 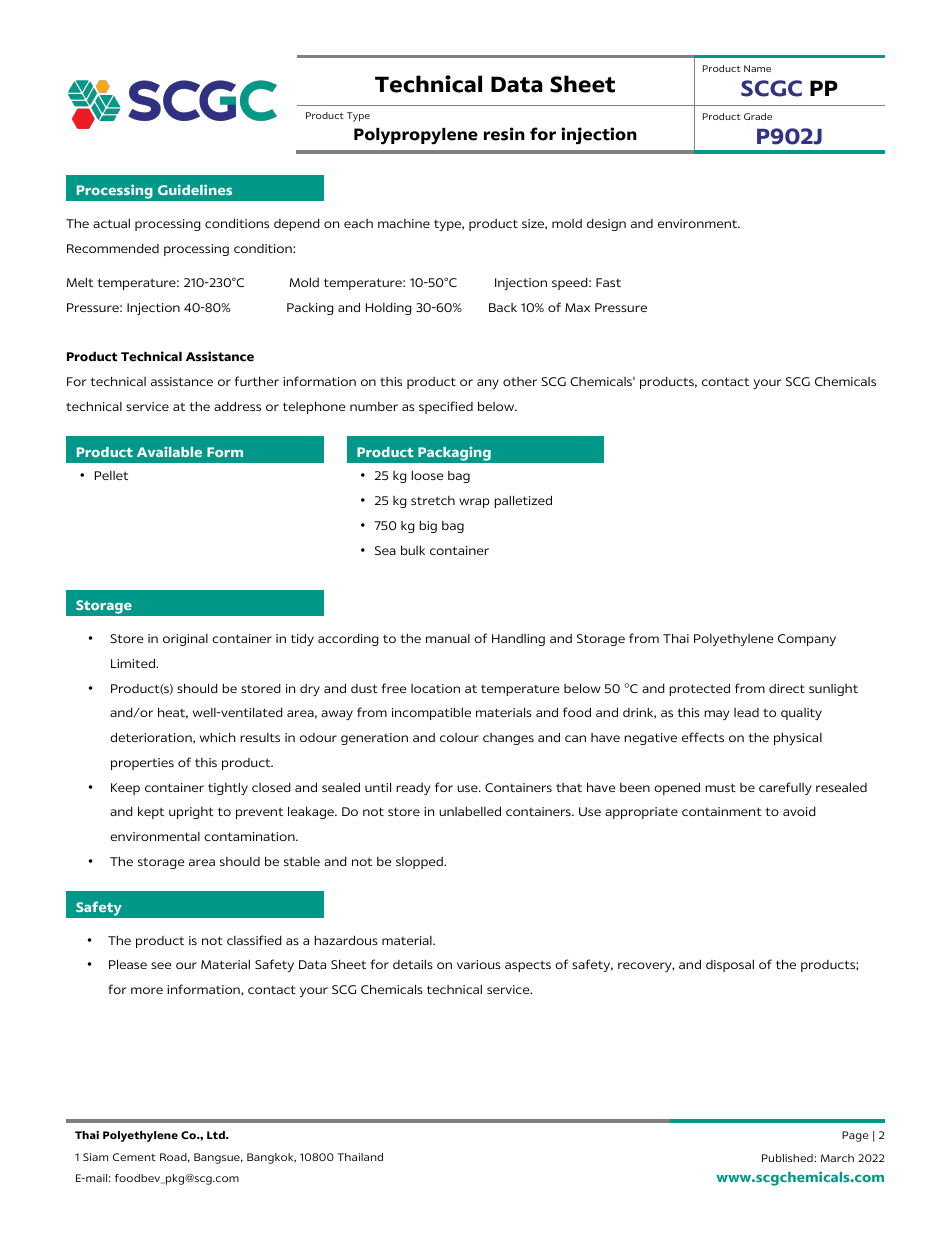 I want to click on Grade, so click(x=758, y=116).
